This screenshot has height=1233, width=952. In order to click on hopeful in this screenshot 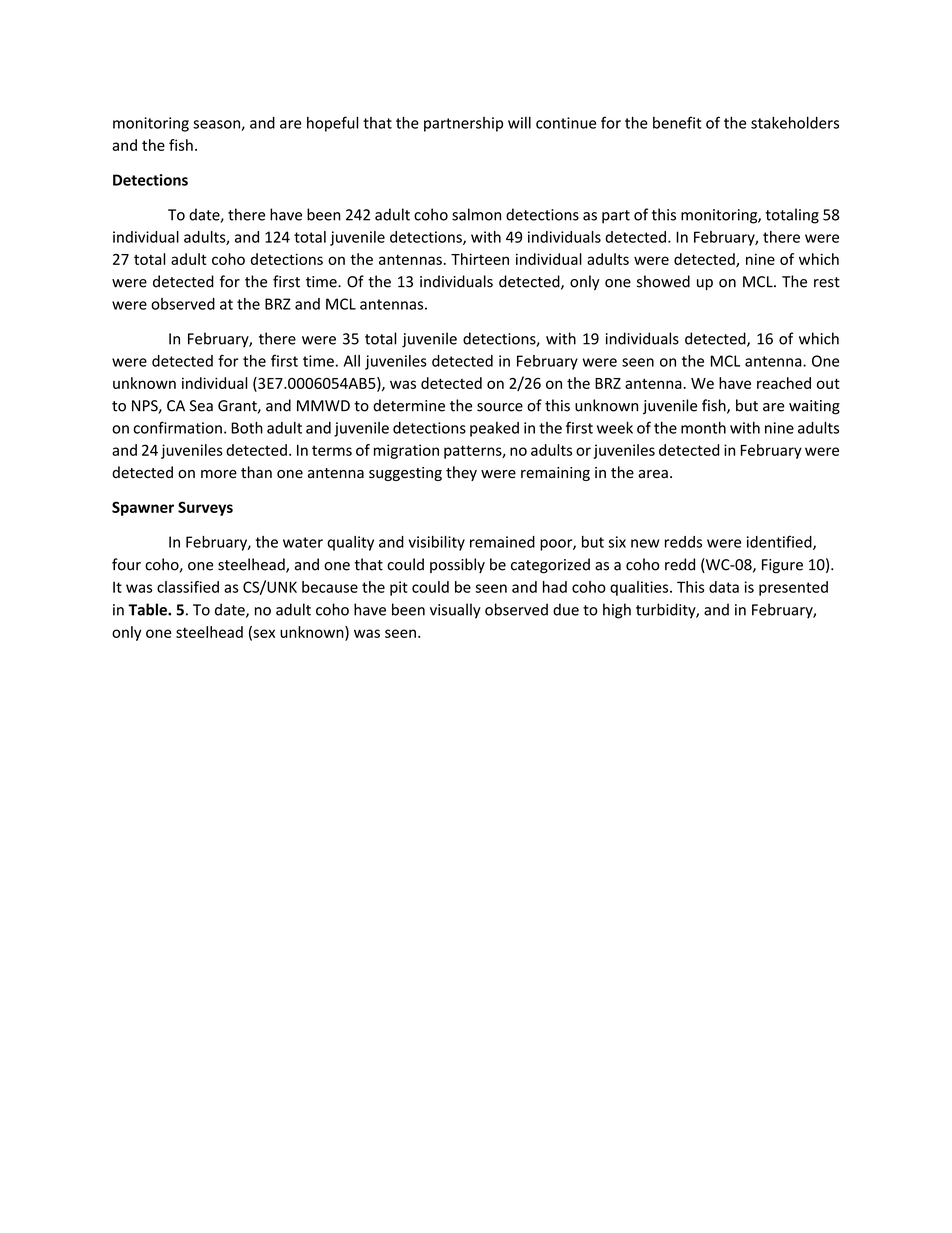, I will do `click(332, 124)`.
